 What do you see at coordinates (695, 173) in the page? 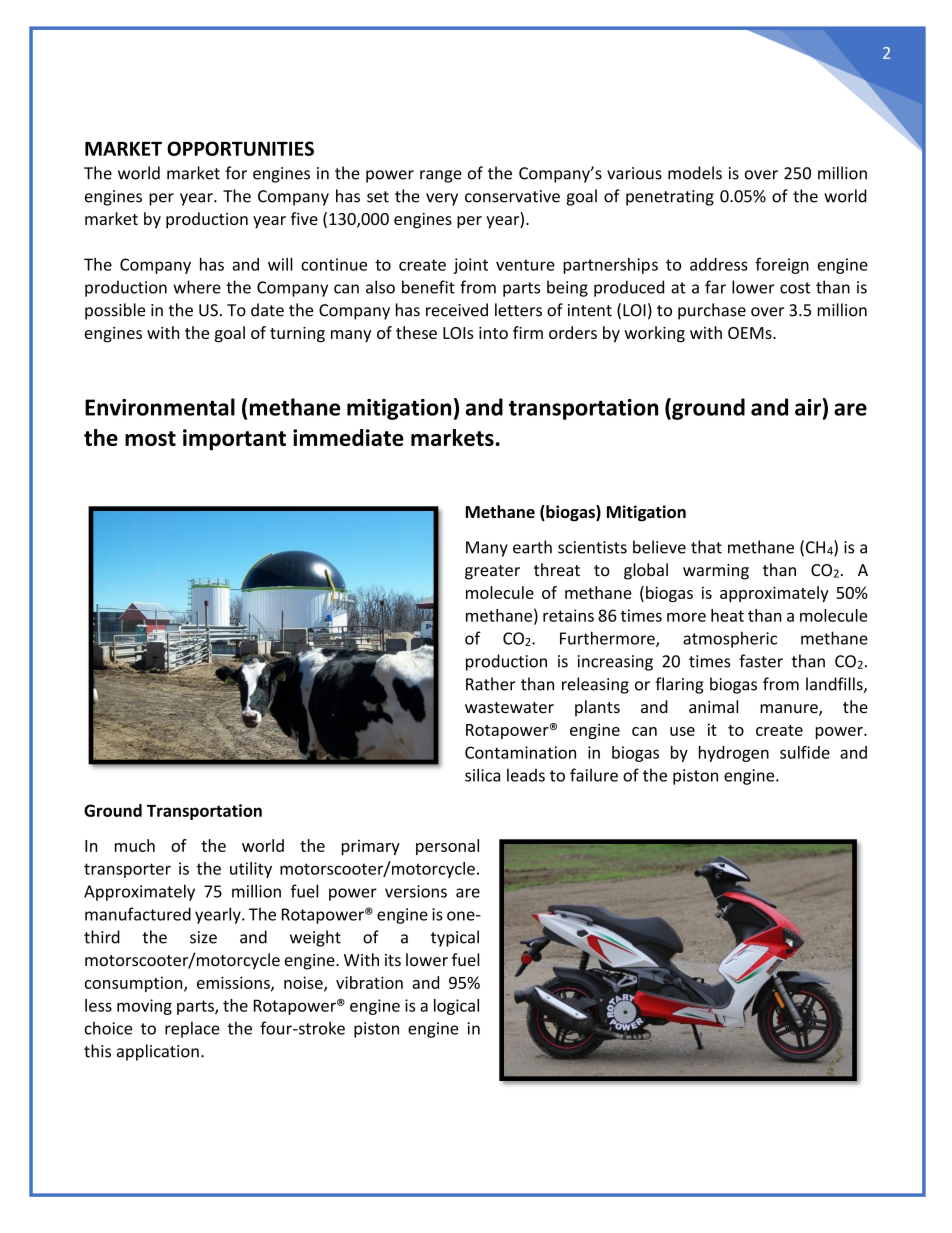
I see `models` at bounding box center [695, 173].
